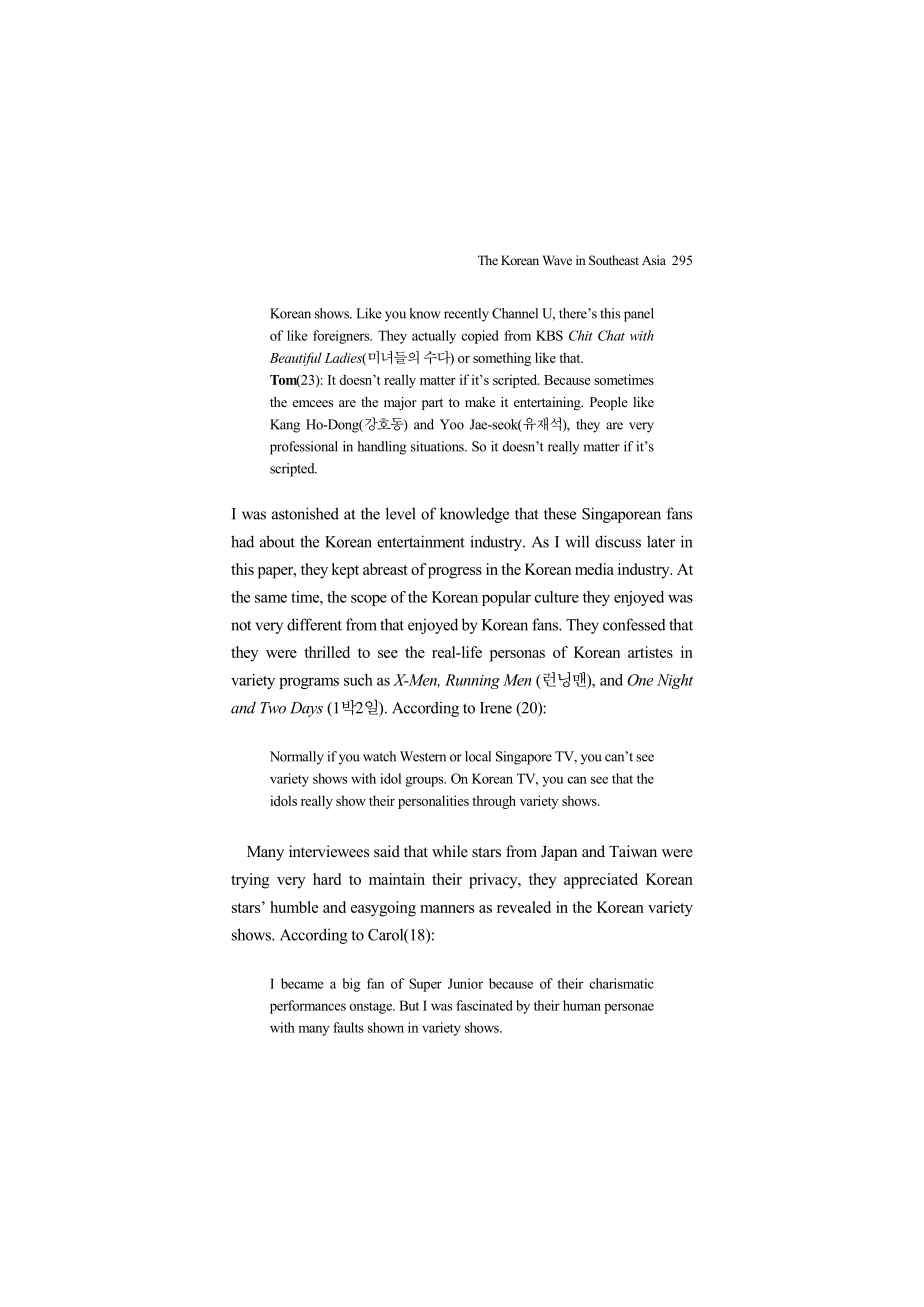 This screenshot has width=924, height=1307. What do you see at coordinates (614, 260) in the screenshot?
I see `Southeast` at bounding box center [614, 260].
